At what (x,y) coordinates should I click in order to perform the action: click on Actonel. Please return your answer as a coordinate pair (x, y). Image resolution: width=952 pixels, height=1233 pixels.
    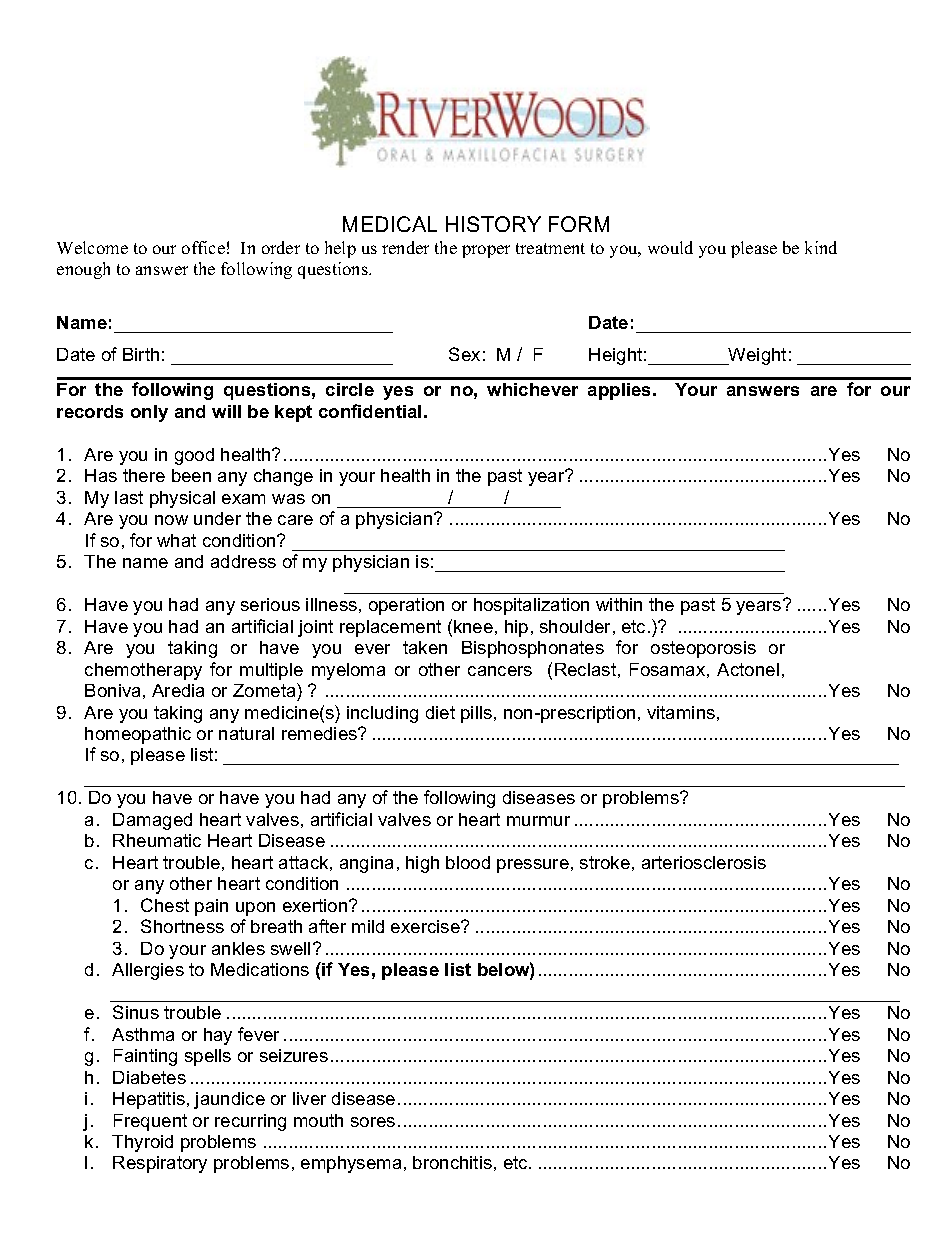
    Looking at the image, I should click on (748, 669).
